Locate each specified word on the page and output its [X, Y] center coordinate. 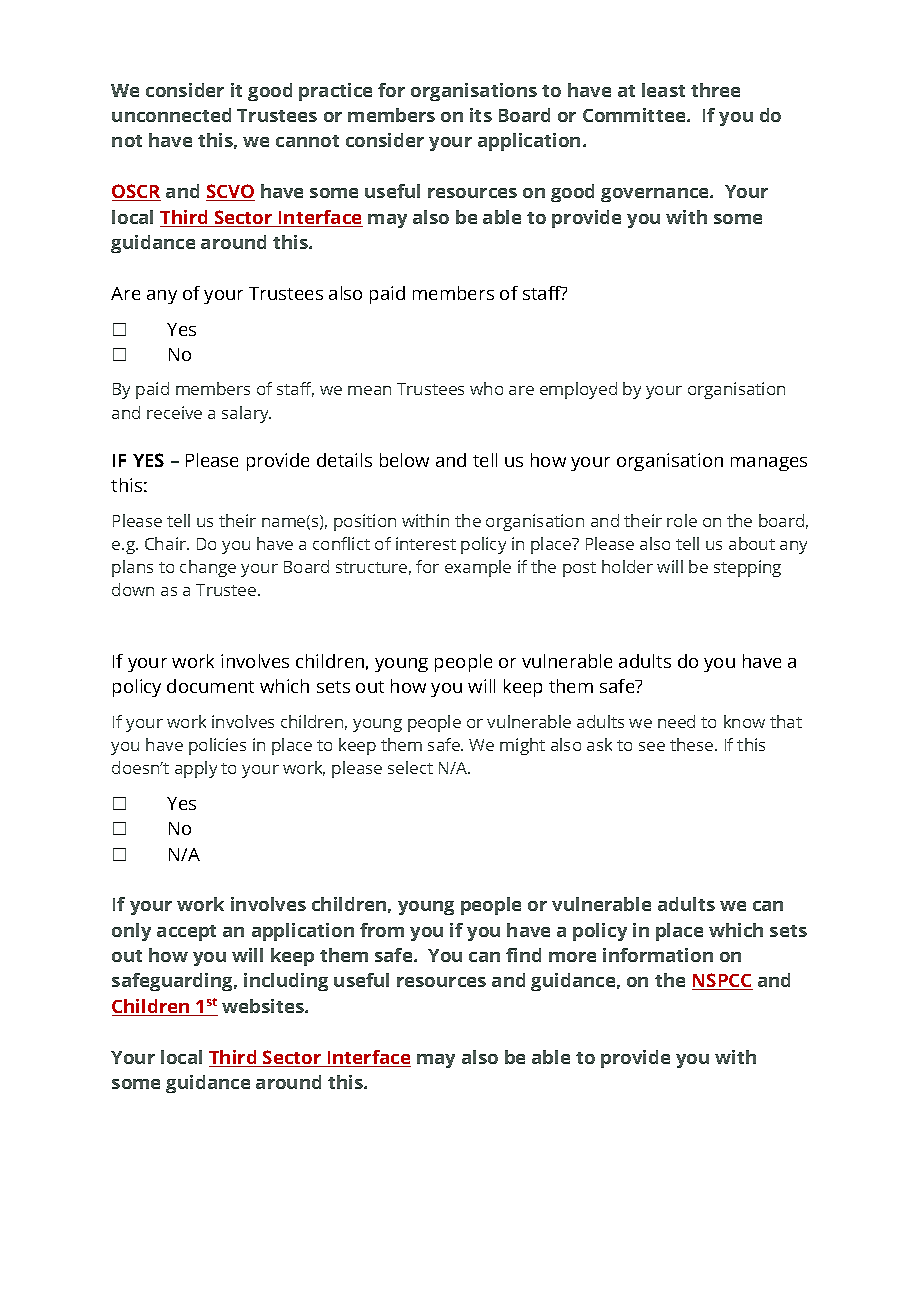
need [676, 721]
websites [264, 1006]
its [481, 115]
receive [174, 412]
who [486, 388]
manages [769, 464]
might [522, 746]
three [715, 90]
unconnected [171, 115]
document [210, 686]
